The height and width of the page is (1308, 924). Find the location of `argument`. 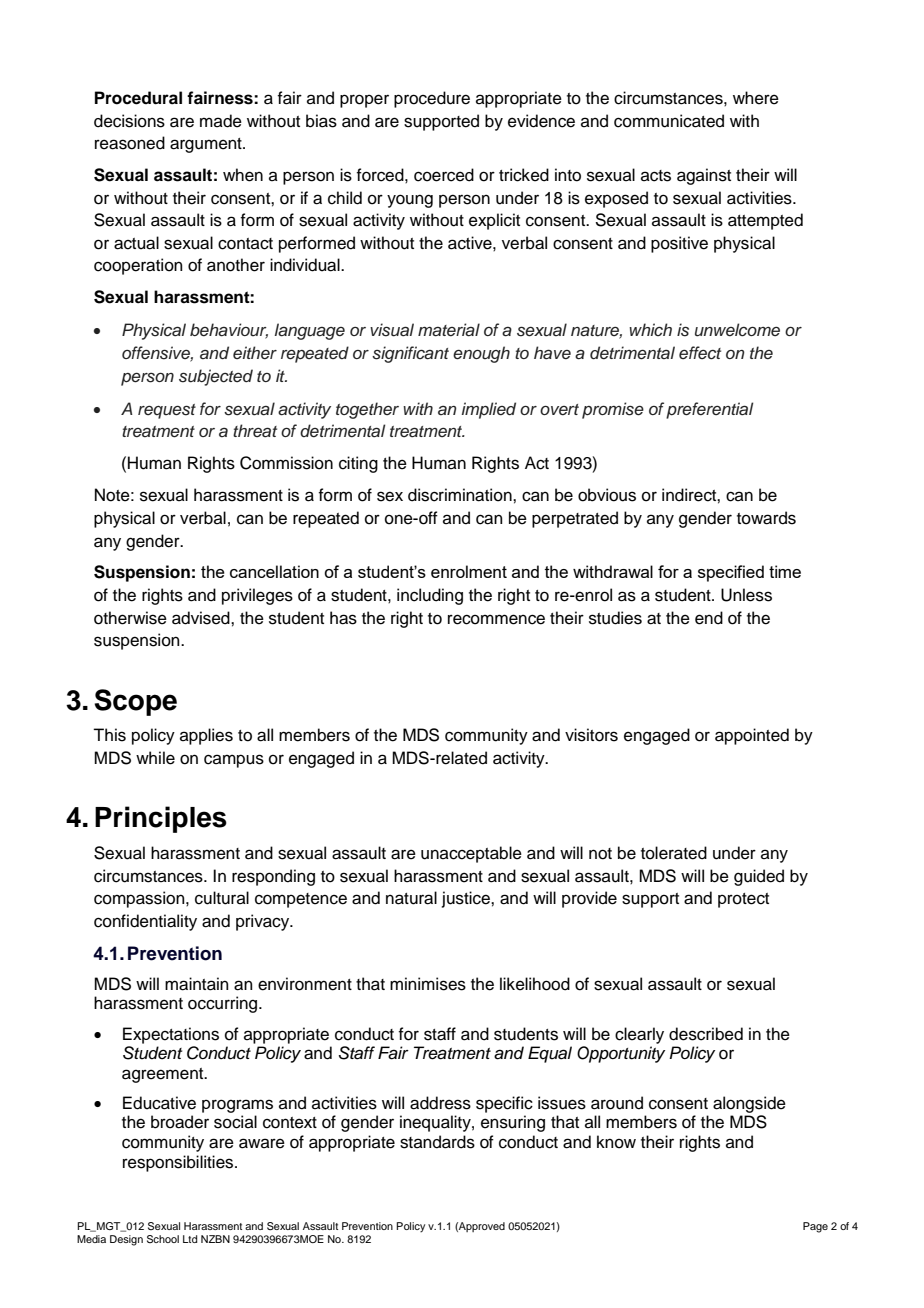

argument is located at coordinates (207, 145).
